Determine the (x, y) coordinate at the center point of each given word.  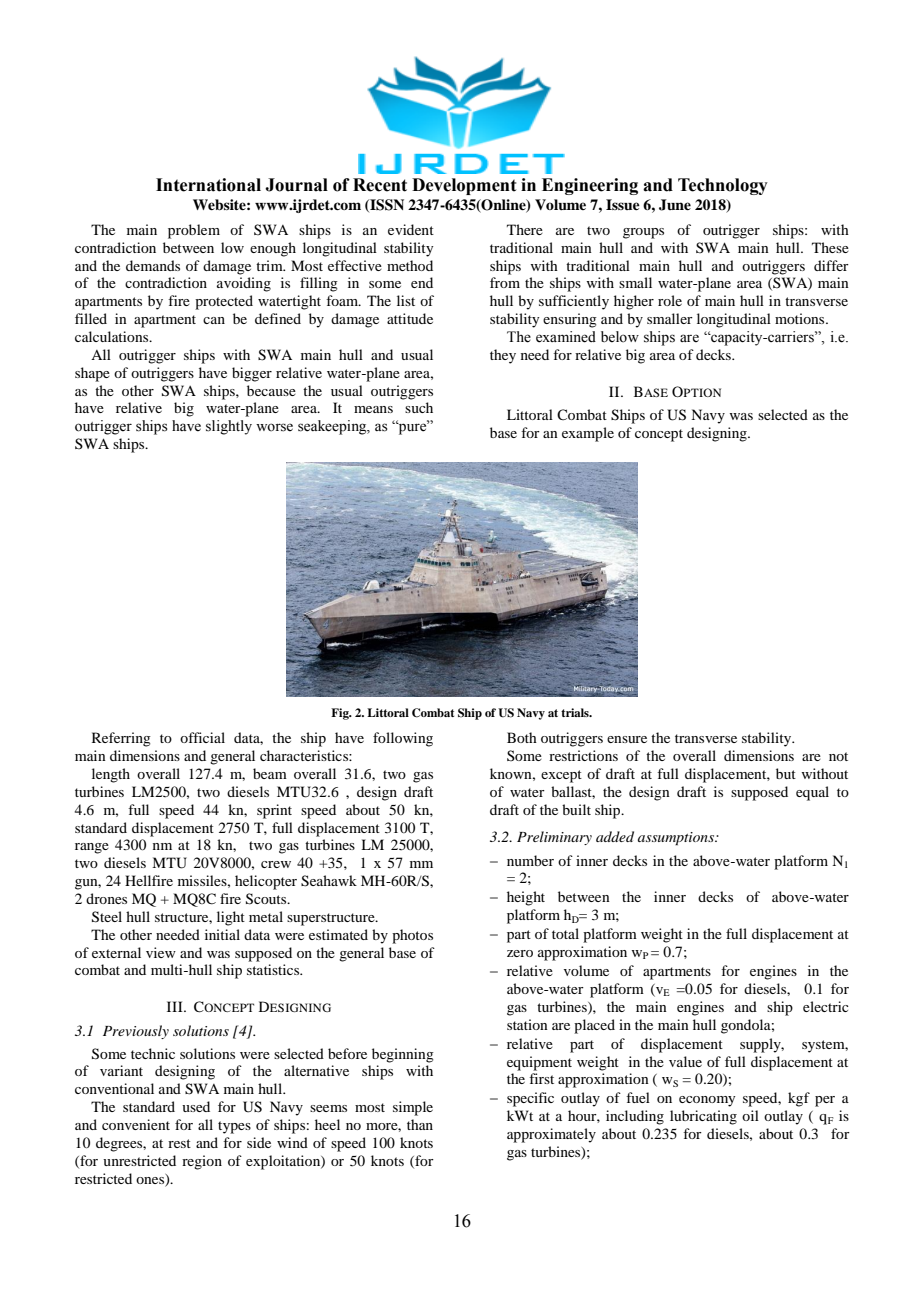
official (202, 737)
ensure (627, 739)
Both (522, 737)
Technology (723, 186)
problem (194, 231)
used (196, 1106)
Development (464, 186)
